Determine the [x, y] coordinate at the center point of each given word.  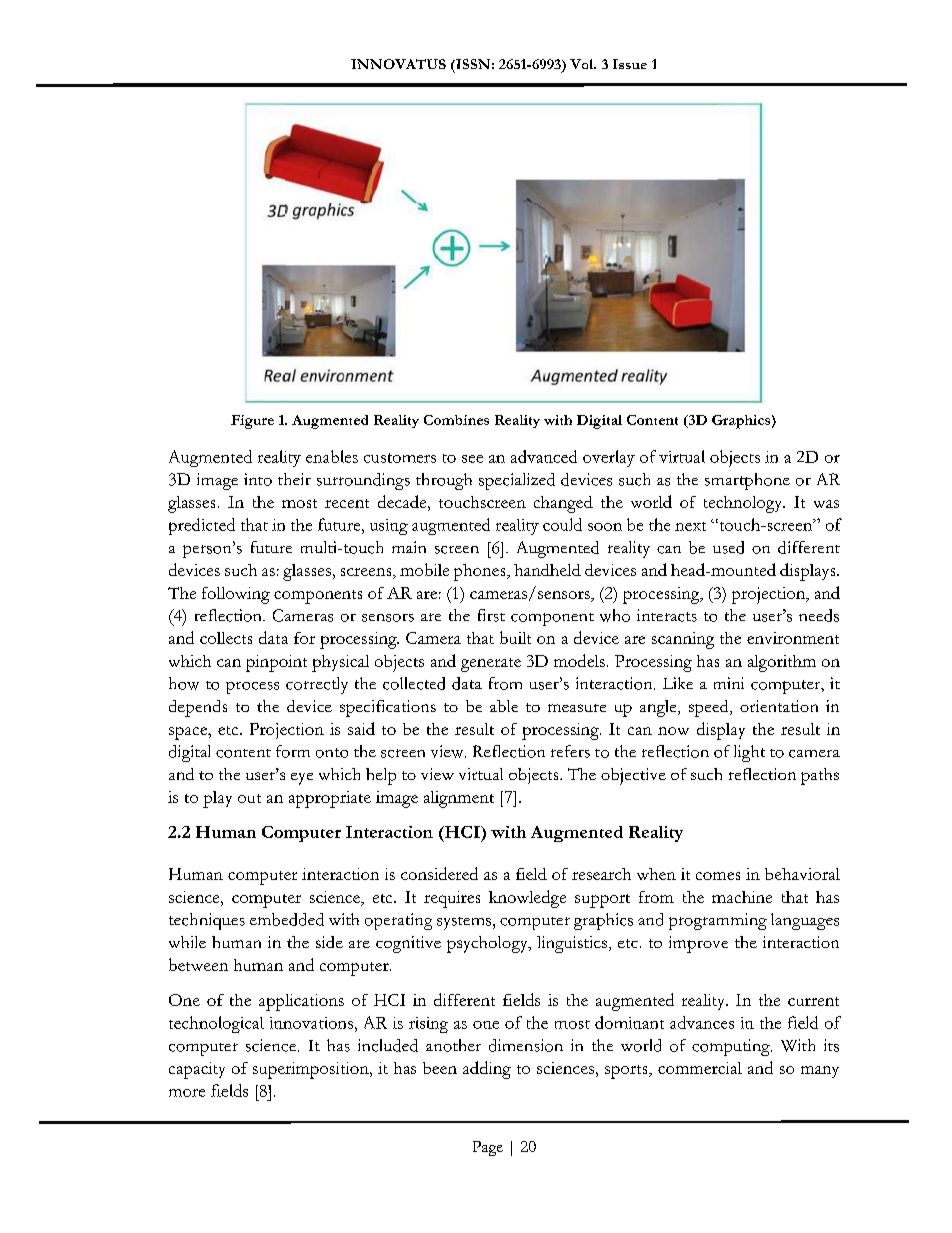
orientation [779, 706]
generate [491, 665]
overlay [609, 458]
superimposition [312, 1070]
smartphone [747, 481]
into [258, 479]
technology [744, 504]
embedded [287, 919]
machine [742, 897]
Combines [456, 420]
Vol [583, 64]
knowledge [527, 899]
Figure [252, 422]
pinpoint [276, 663]
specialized [517, 481]
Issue [630, 64]
